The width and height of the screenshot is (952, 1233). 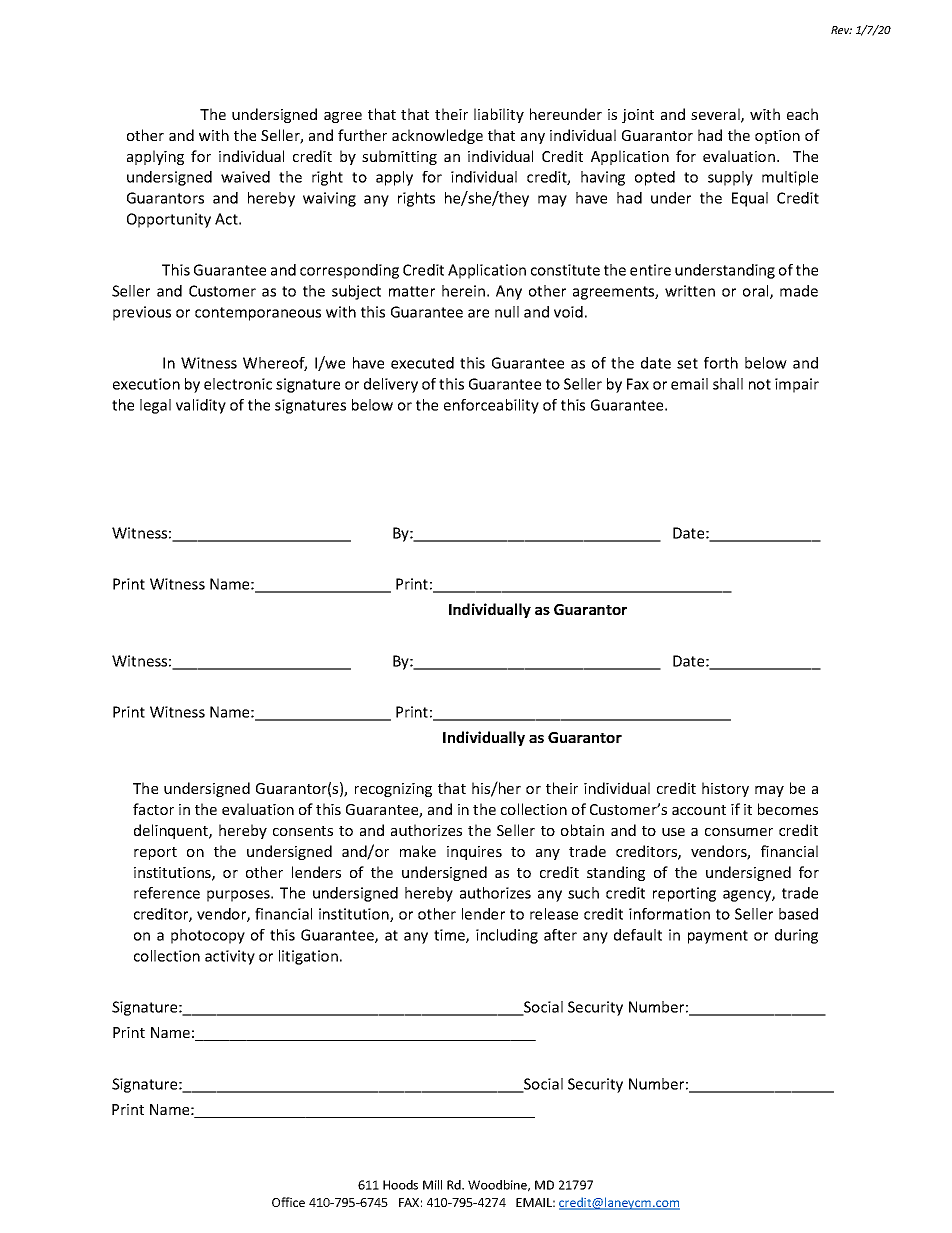 What do you see at coordinates (730, 178) in the screenshot?
I see `supply` at bounding box center [730, 178].
